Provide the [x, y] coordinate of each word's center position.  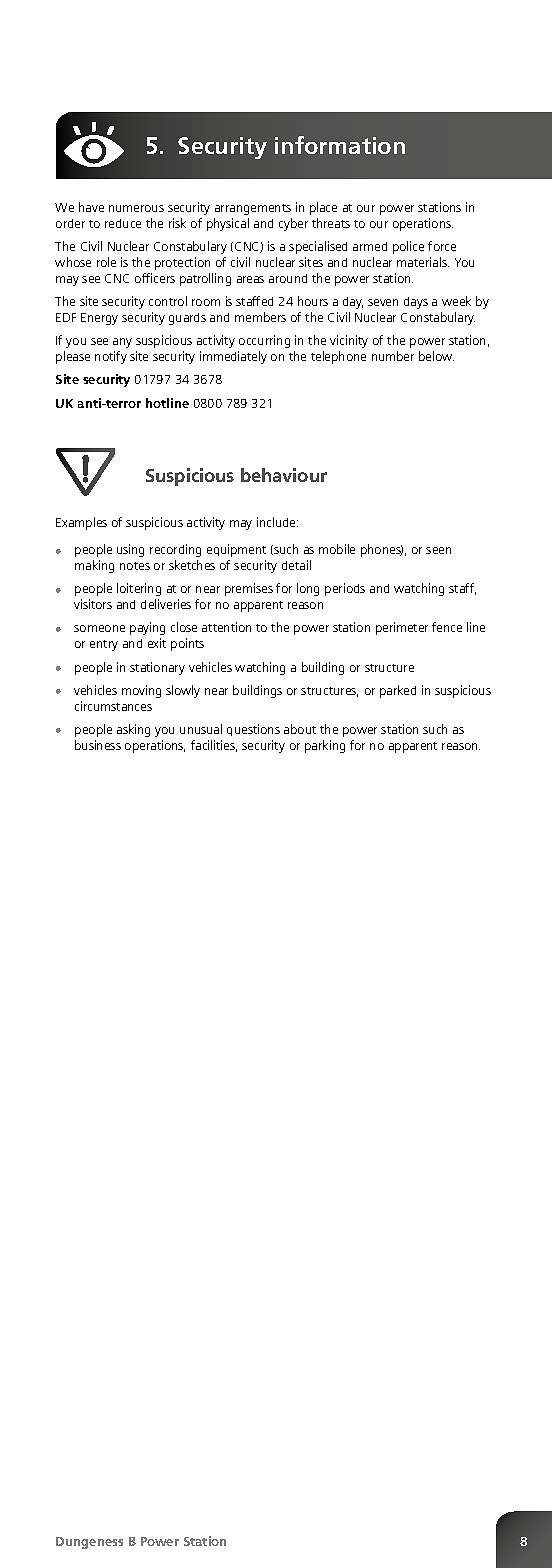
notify [111, 357]
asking [133, 730]
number [393, 356]
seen [438, 550]
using [130, 550]
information [340, 145]
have [91, 207]
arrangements [253, 209]
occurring [264, 341]
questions [253, 730]
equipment [236, 550]
